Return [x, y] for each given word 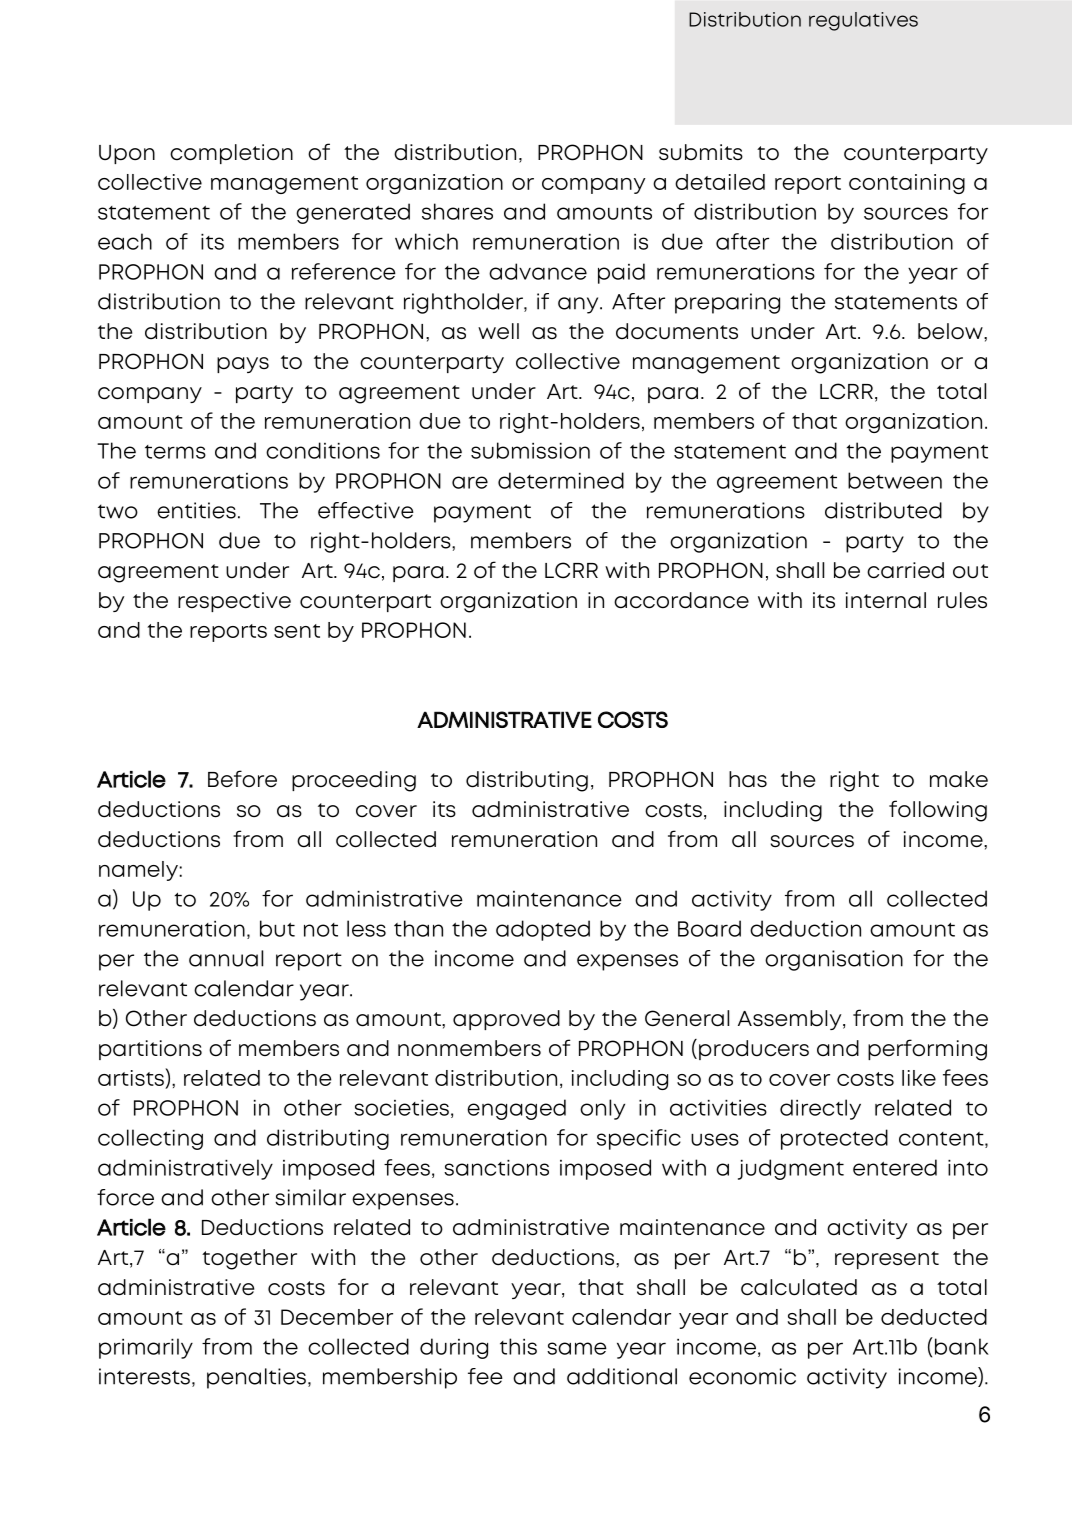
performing [927, 1050]
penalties [256, 1378]
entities [196, 510]
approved [506, 1020]
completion [231, 154]
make [959, 779]
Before [242, 778]
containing [907, 184]
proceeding [354, 781]
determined [561, 480]
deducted [934, 1317]
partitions [150, 1050]
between [895, 480]
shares [457, 211]
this [518, 1346]
